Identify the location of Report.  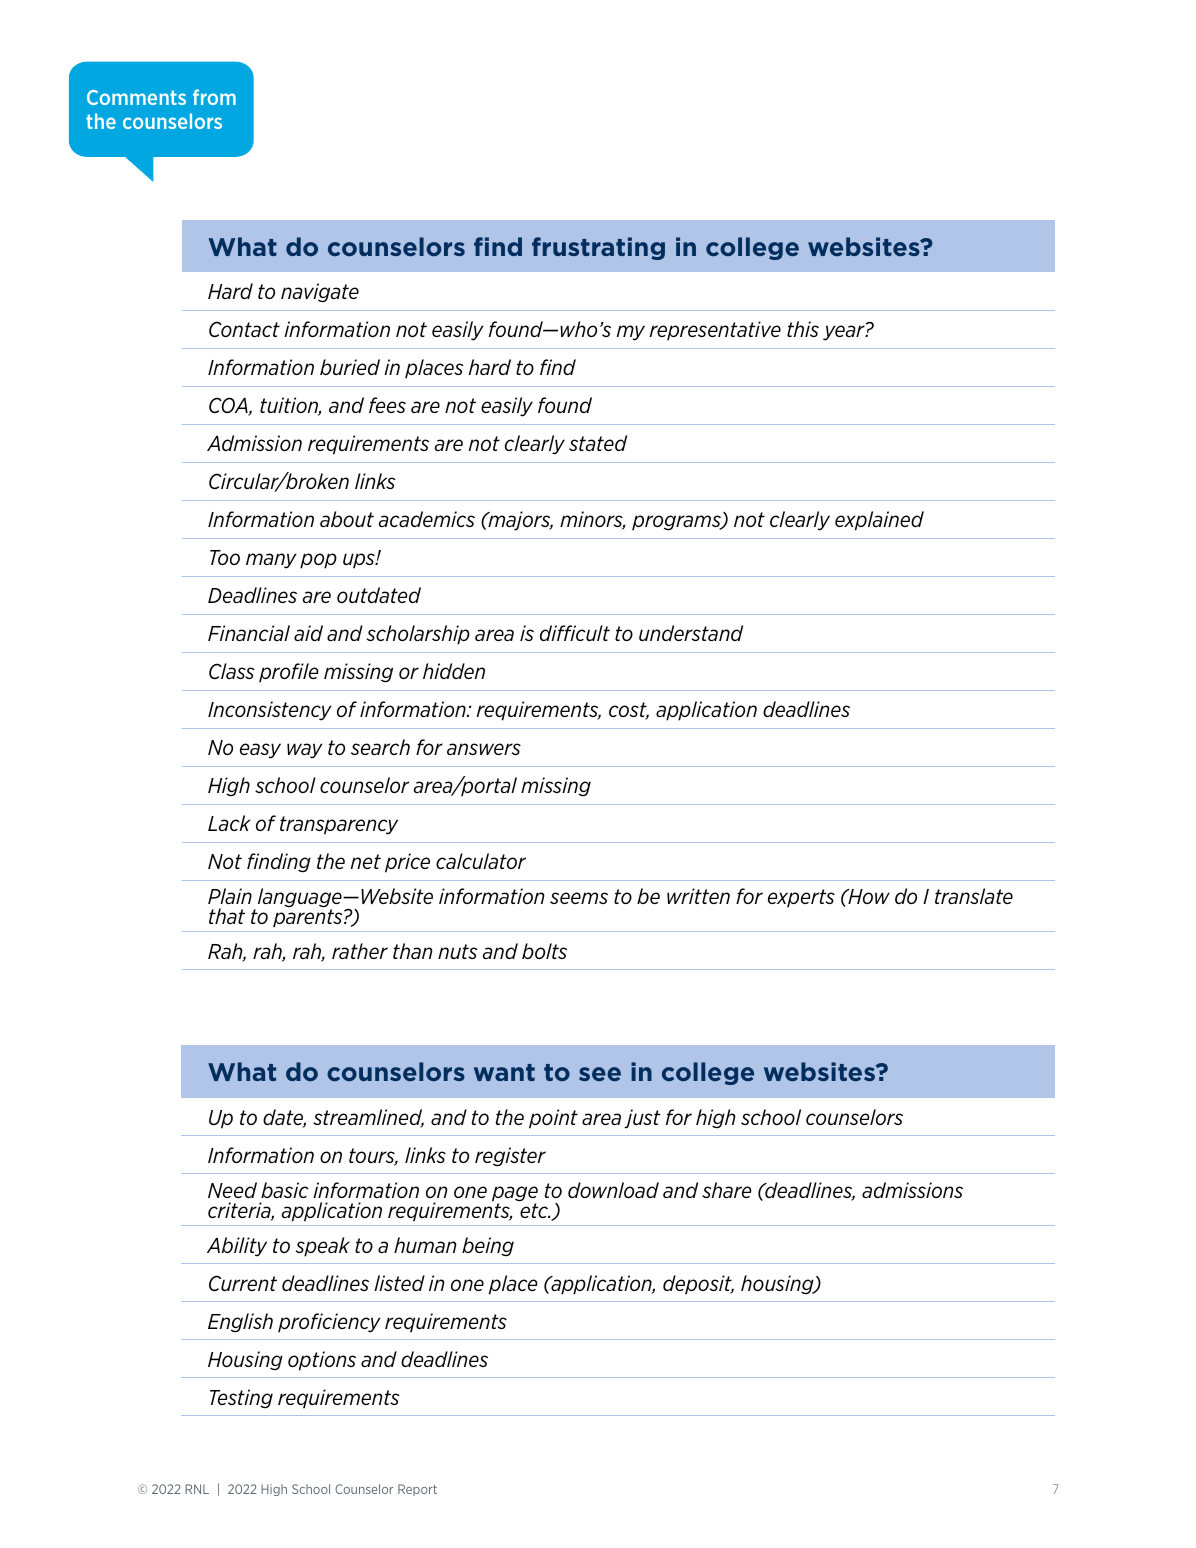
(417, 1490).
